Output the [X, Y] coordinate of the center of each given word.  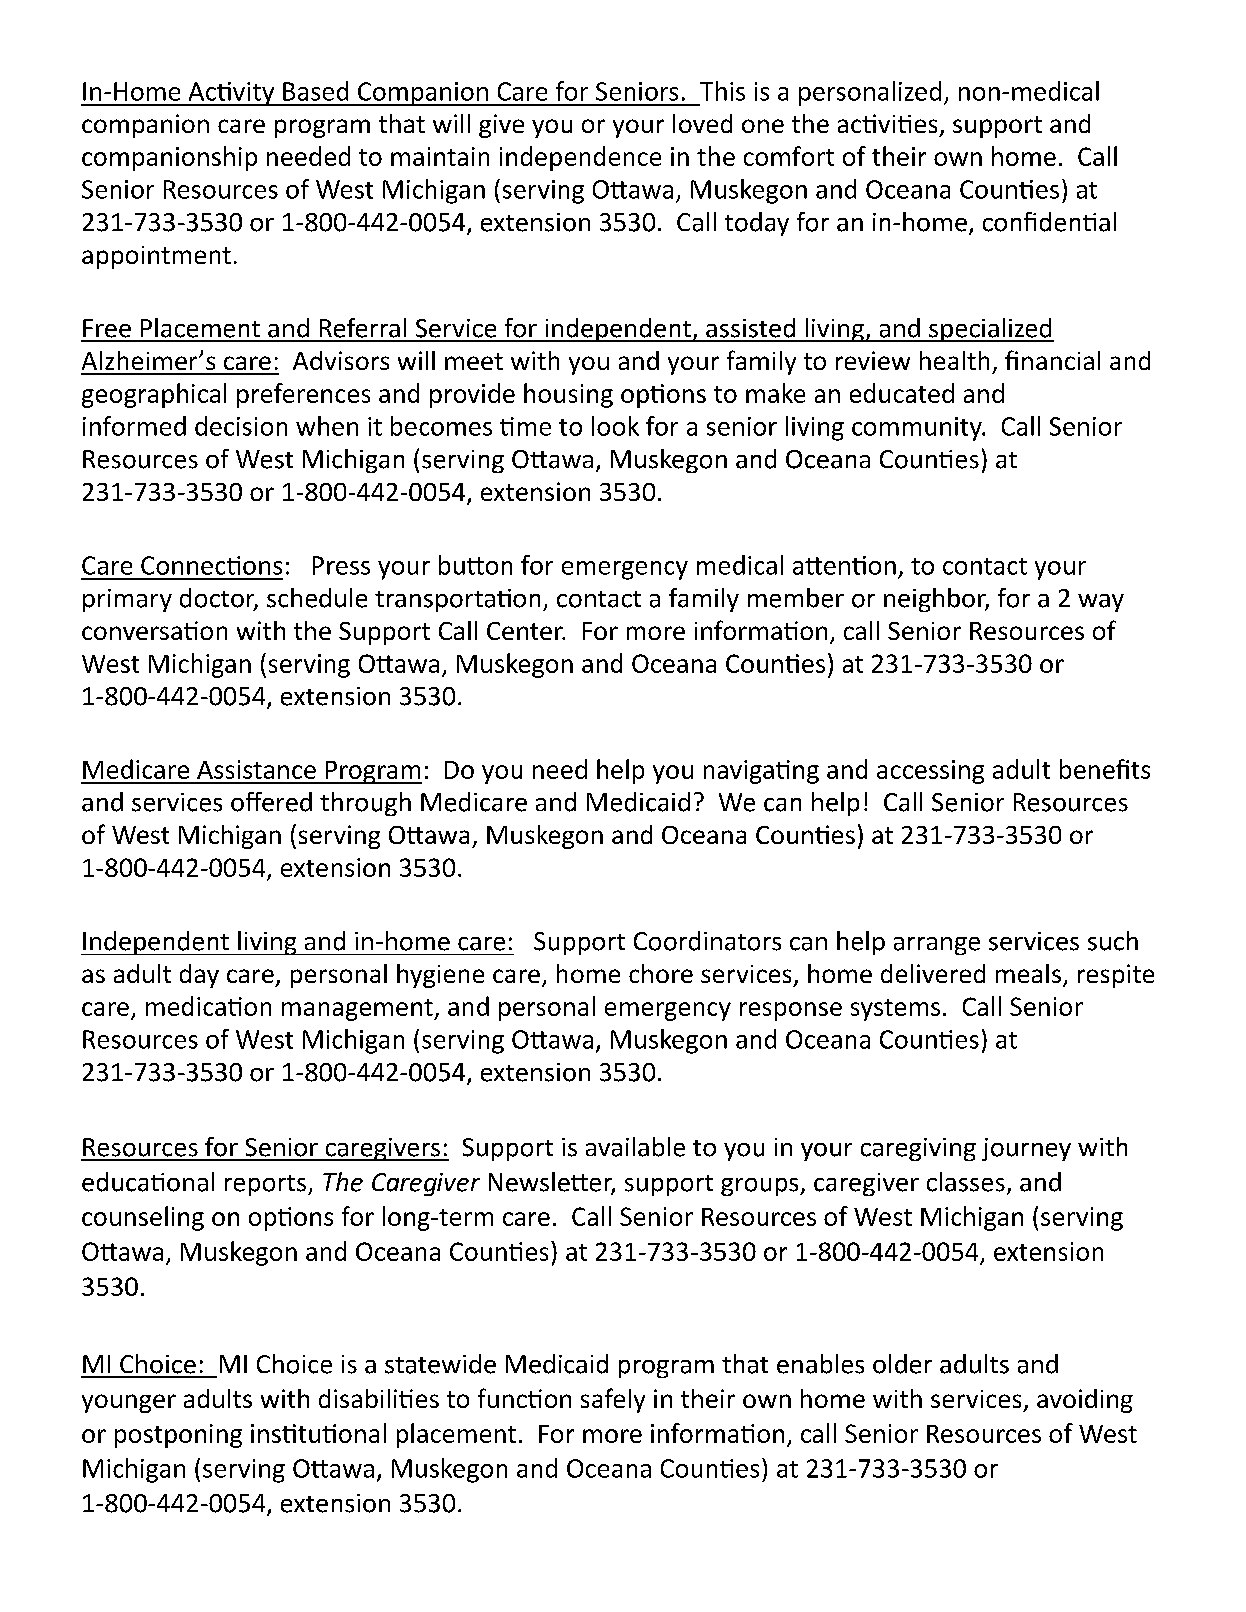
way [1101, 603]
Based [315, 91]
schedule [317, 598]
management [358, 1010]
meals [1030, 975]
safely [613, 1400]
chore [661, 973]
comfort [789, 156]
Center [526, 631]
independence [580, 158]
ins [267, 1433]
